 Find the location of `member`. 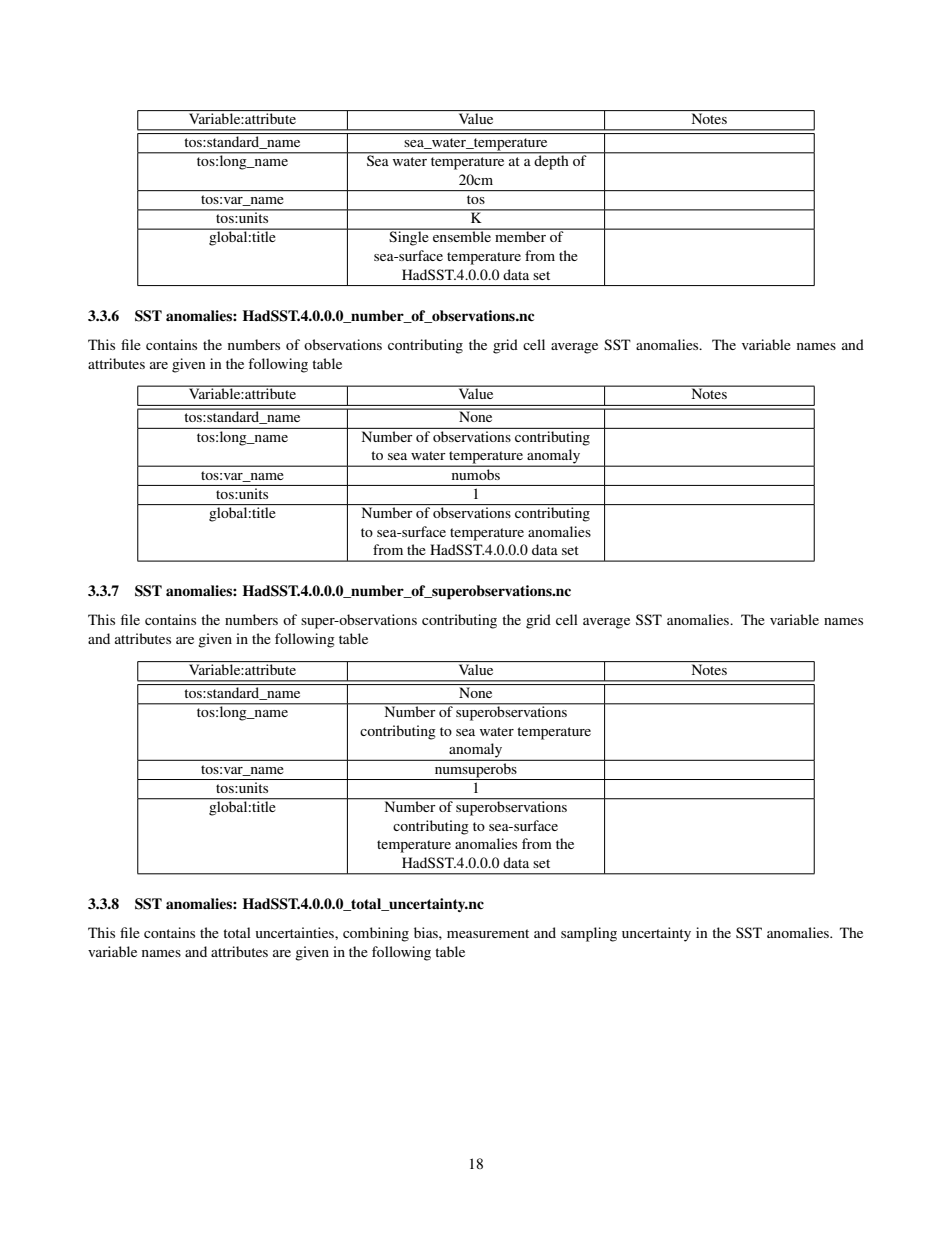

member is located at coordinates (520, 235).
